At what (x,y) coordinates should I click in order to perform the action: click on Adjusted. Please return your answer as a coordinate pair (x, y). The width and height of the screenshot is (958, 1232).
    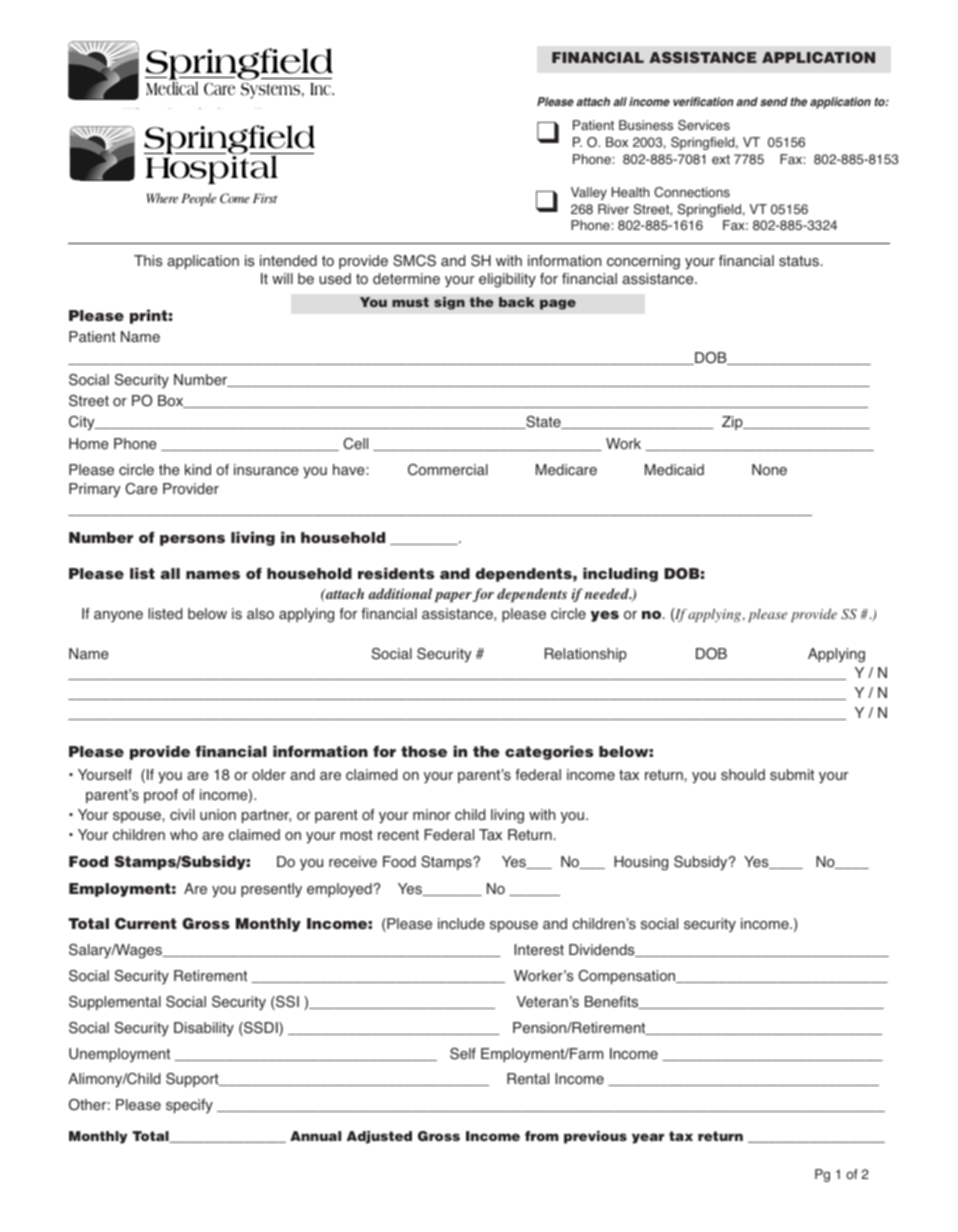
    Looking at the image, I should click on (379, 1137).
